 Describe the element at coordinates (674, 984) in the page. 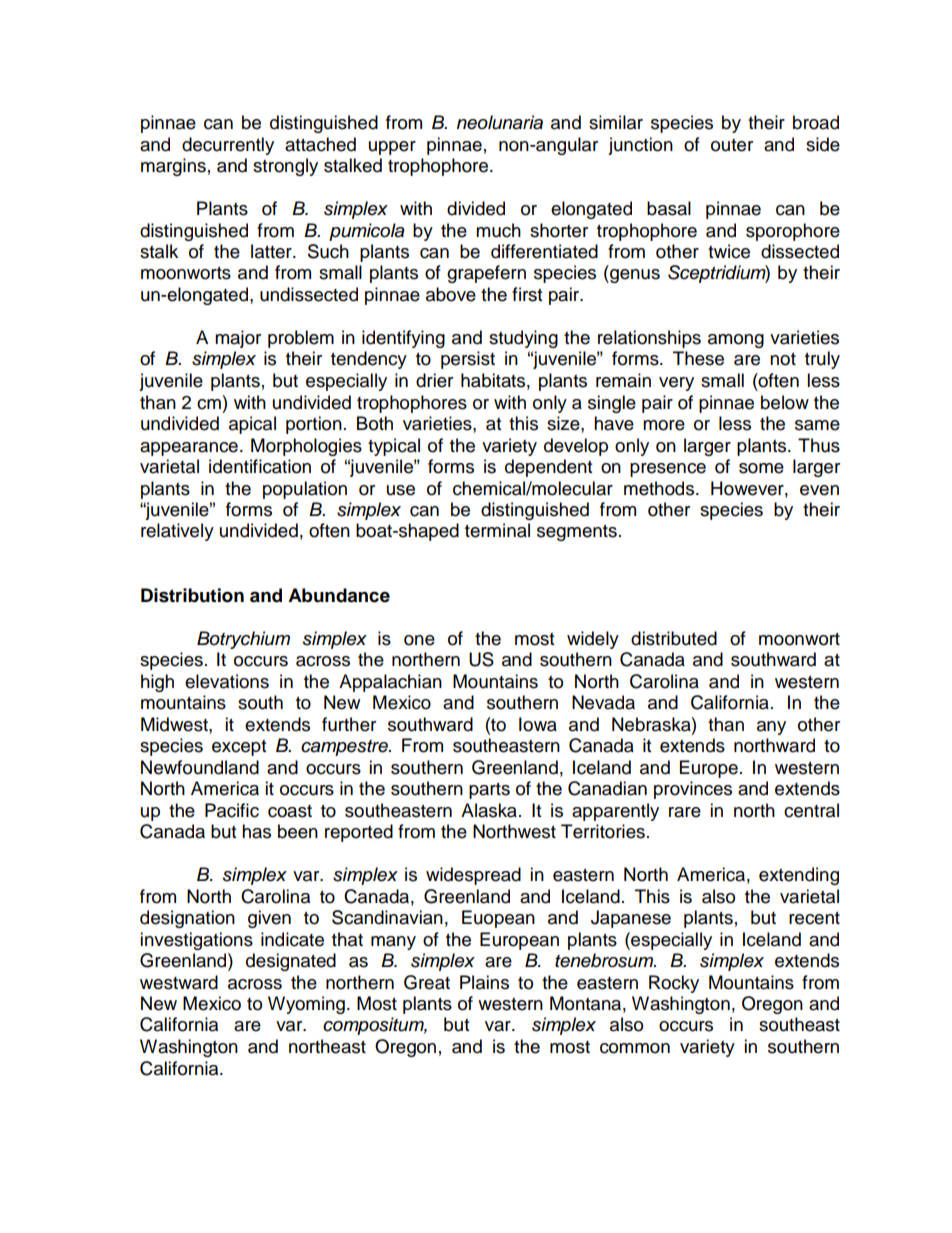

I see `Rocky` at that location.
